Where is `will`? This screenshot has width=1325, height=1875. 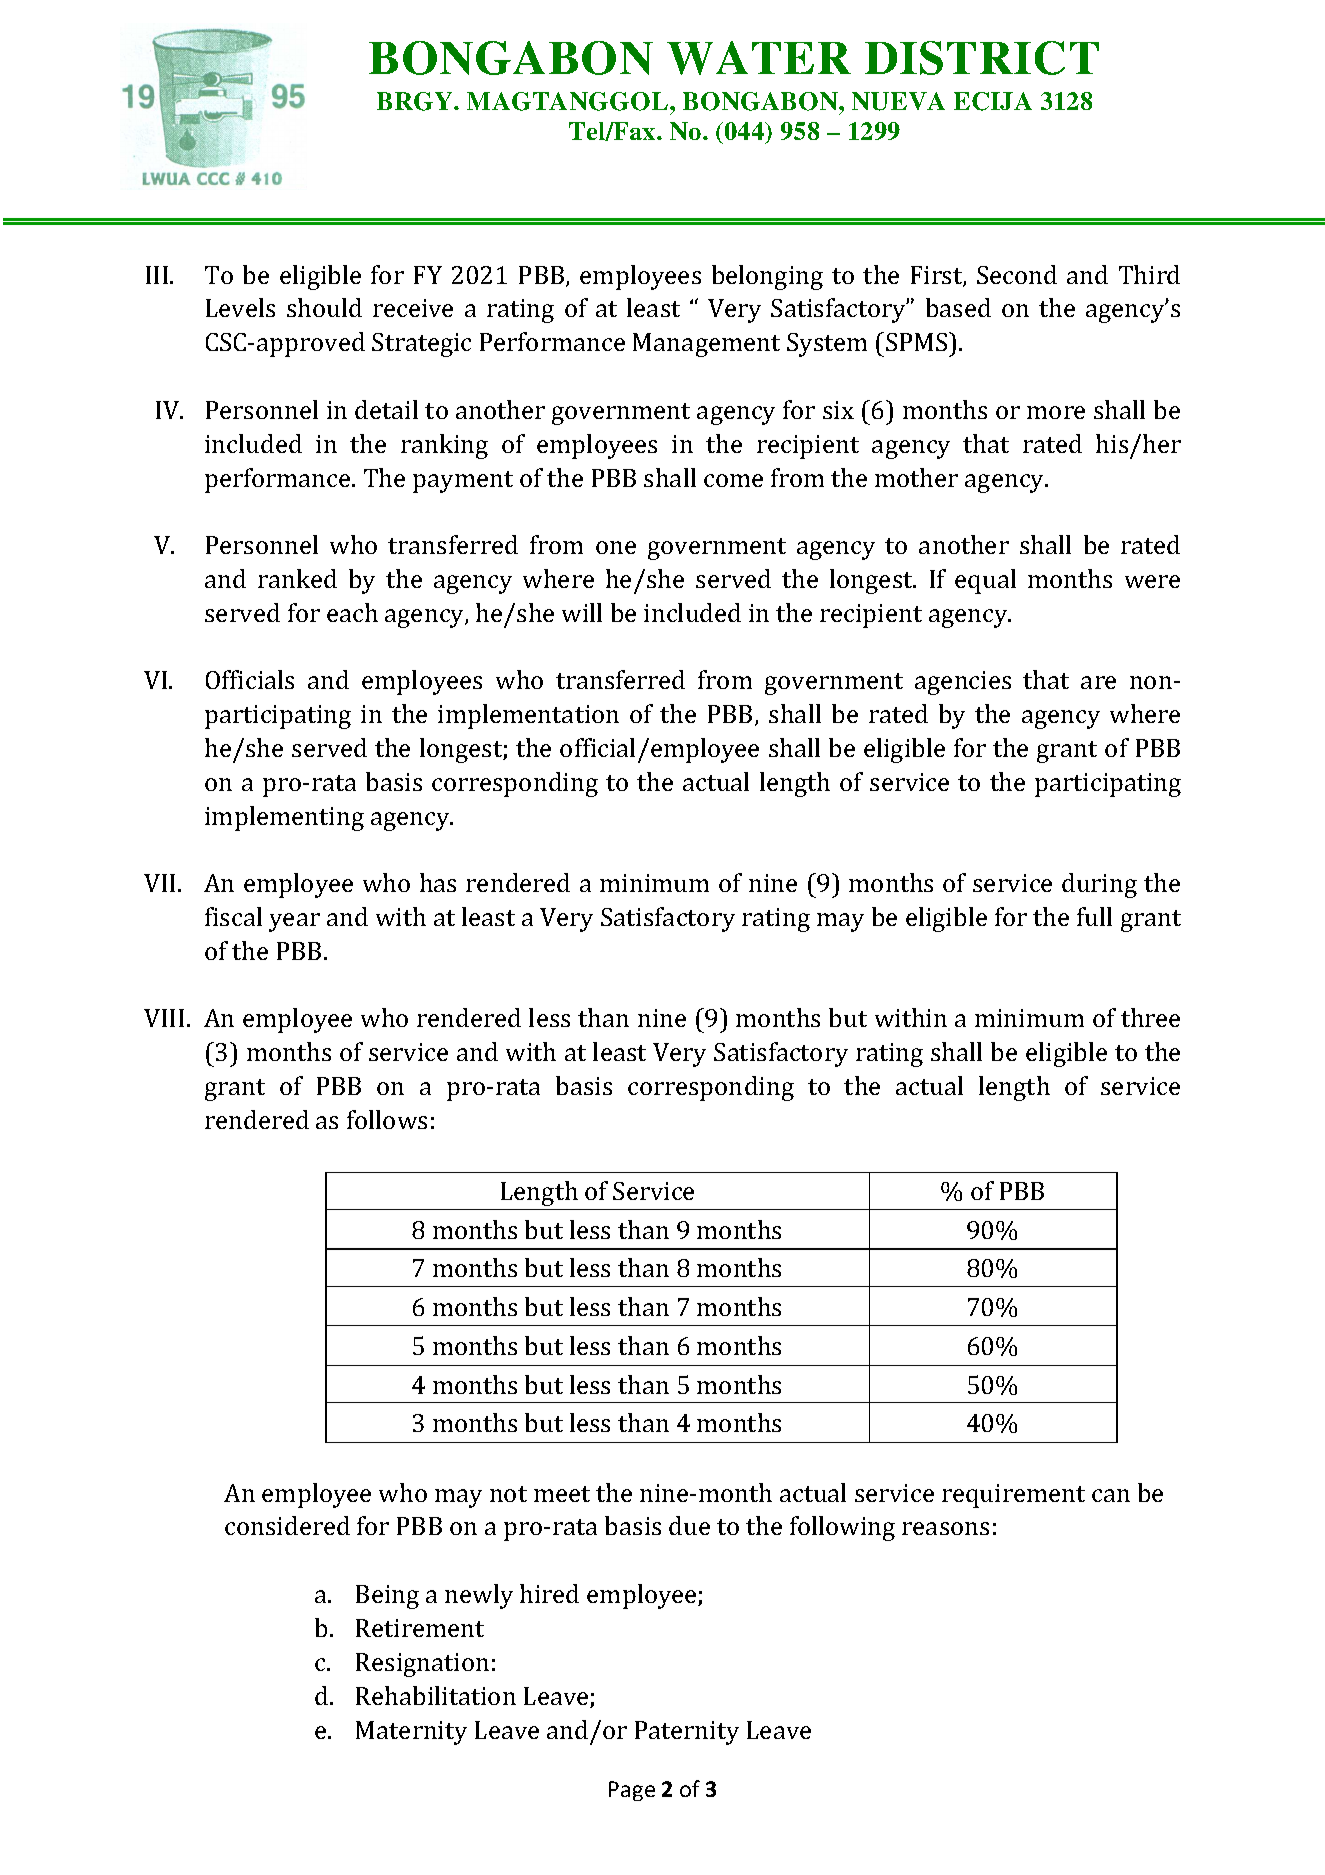
will is located at coordinates (582, 612).
